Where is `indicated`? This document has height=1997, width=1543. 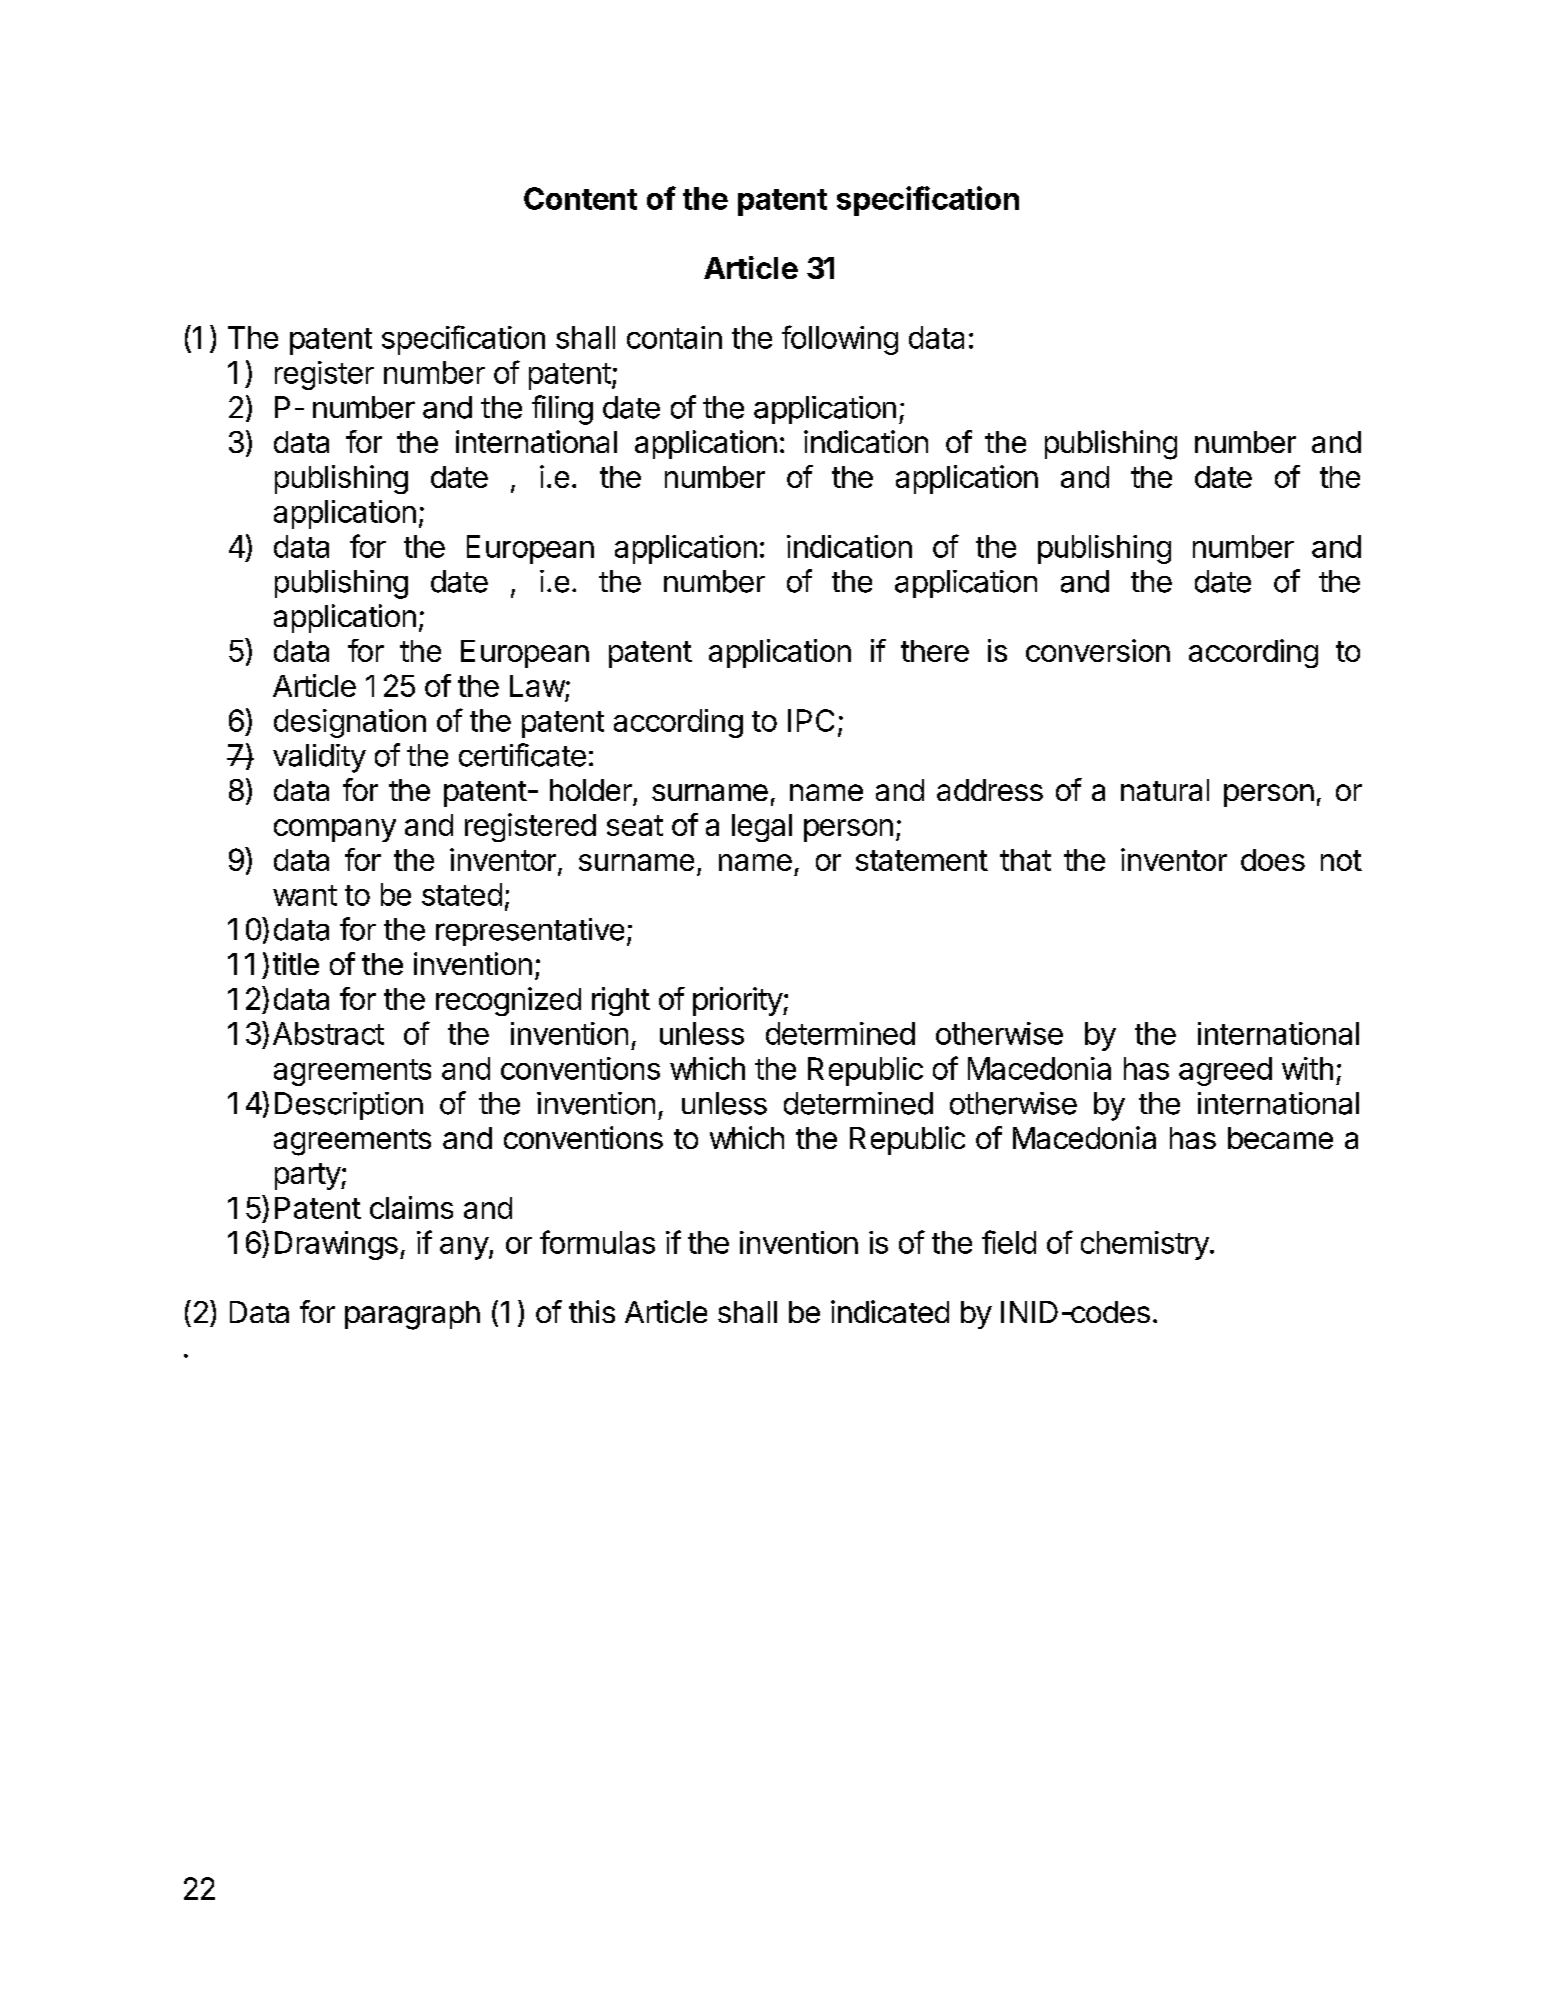 indicated is located at coordinates (890, 1311).
